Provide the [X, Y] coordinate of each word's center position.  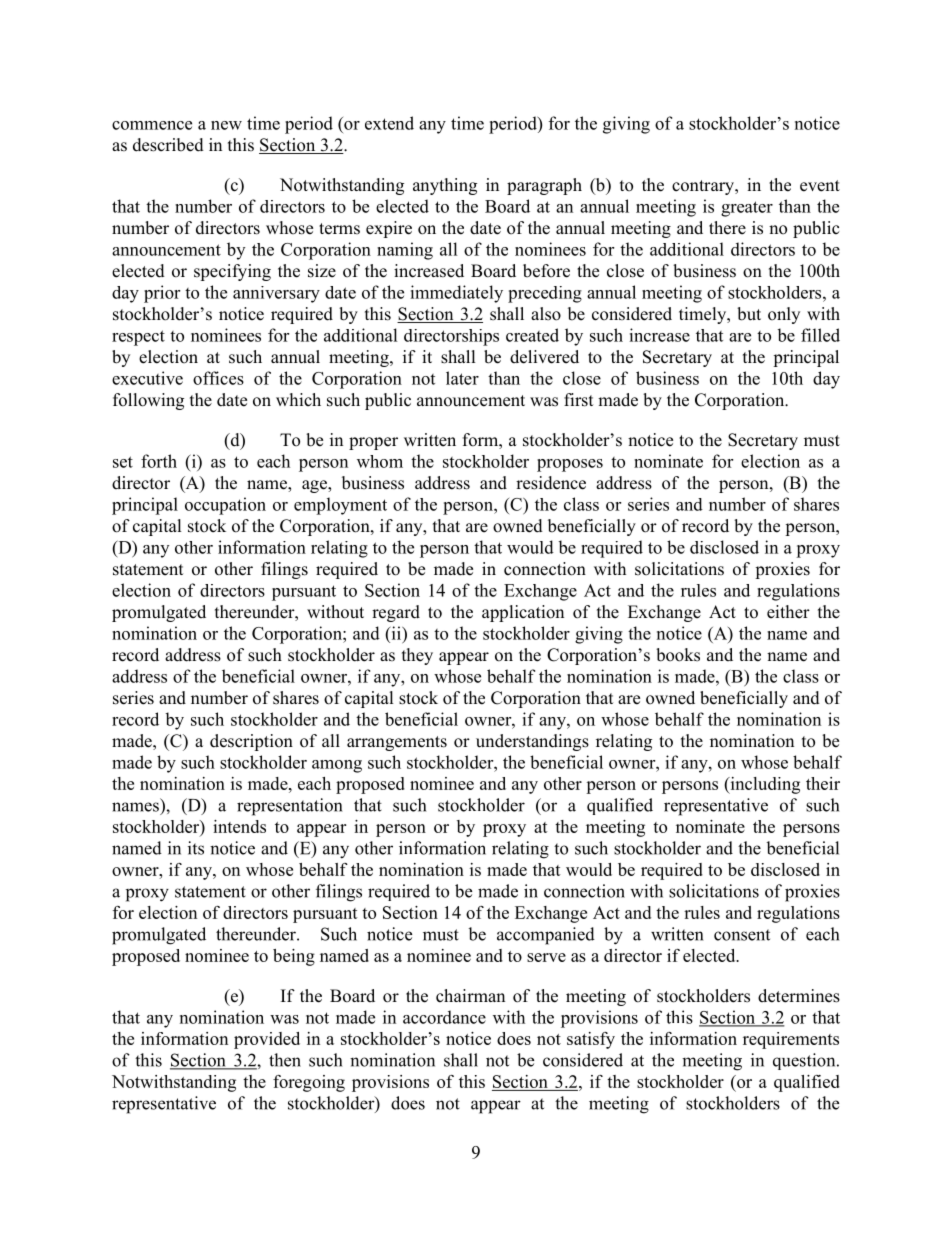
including [764, 785]
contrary [704, 187]
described [168, 145]
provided [267, 1040]
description [251, 742]
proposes [570, 465]
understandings [532, 742]
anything [445, 186]
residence [551, 483]
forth [159, 461]
